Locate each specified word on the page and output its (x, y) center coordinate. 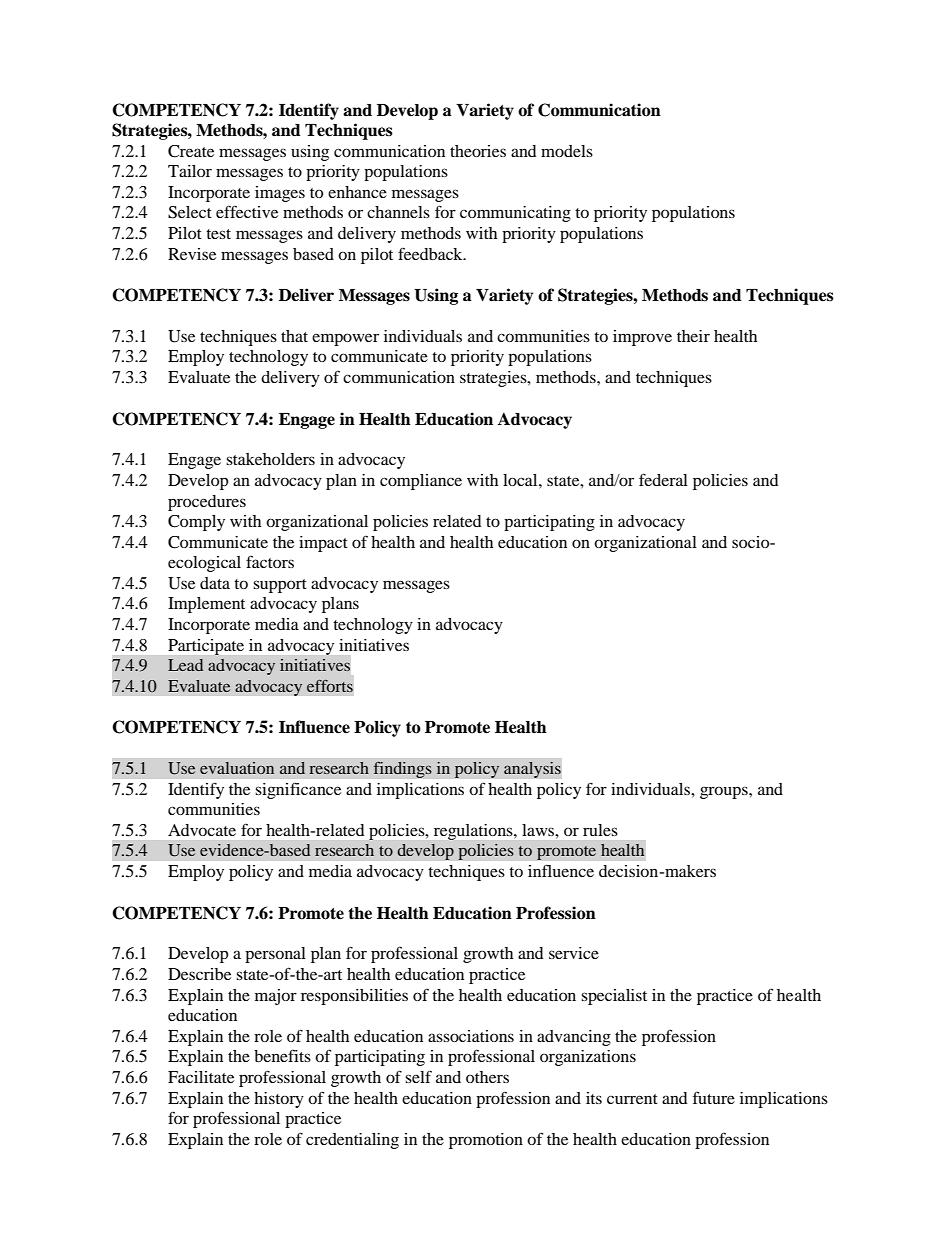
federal (663, 479)
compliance (421, 482)
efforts (330, 686)
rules (600, 830)
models (567, 151)
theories (478, 151)
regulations (474, 832)
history (279, 1100)
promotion (486, 1141)
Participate (206, 647)
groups (725, 792)
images (280, 194)
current (632, 1099)
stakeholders (270, 459)
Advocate (202, 830)
